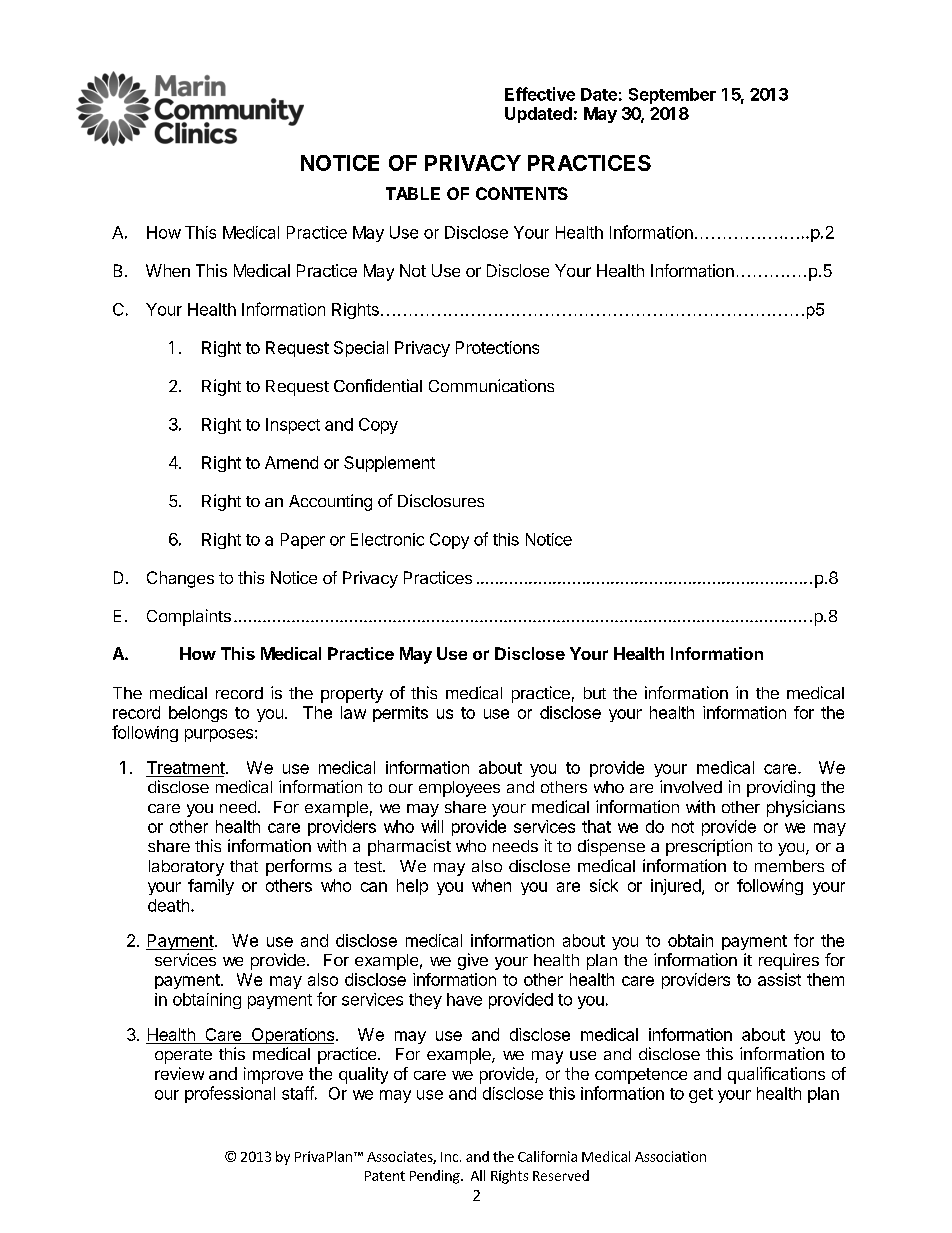 Image resolution: width=952 pixels, height=1233 pixels. What do you see at coordinates (478, 1175) in the screenshot?
I see `All` at bounding box center [478, 1175].
